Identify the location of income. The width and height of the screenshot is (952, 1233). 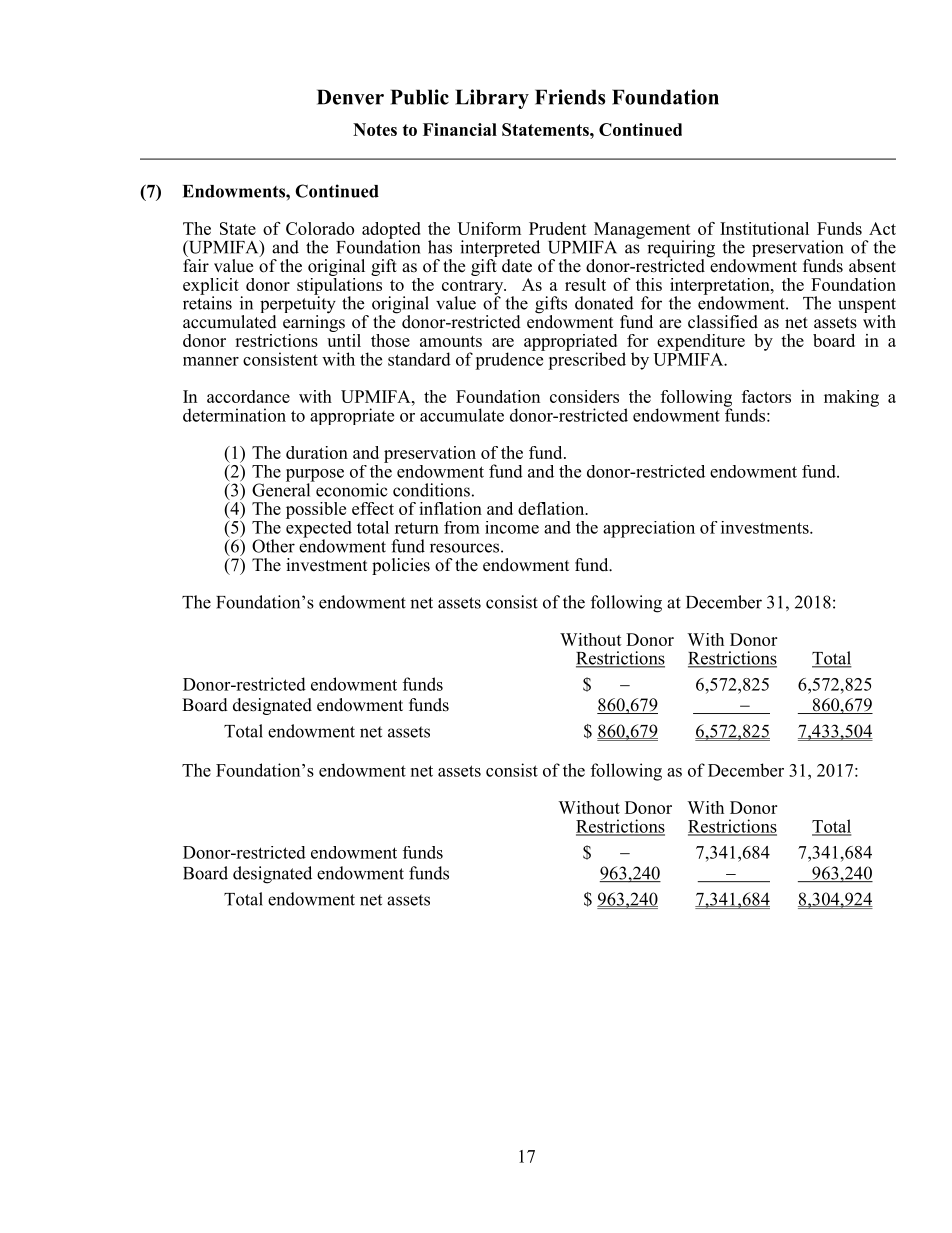
(512, 527).
